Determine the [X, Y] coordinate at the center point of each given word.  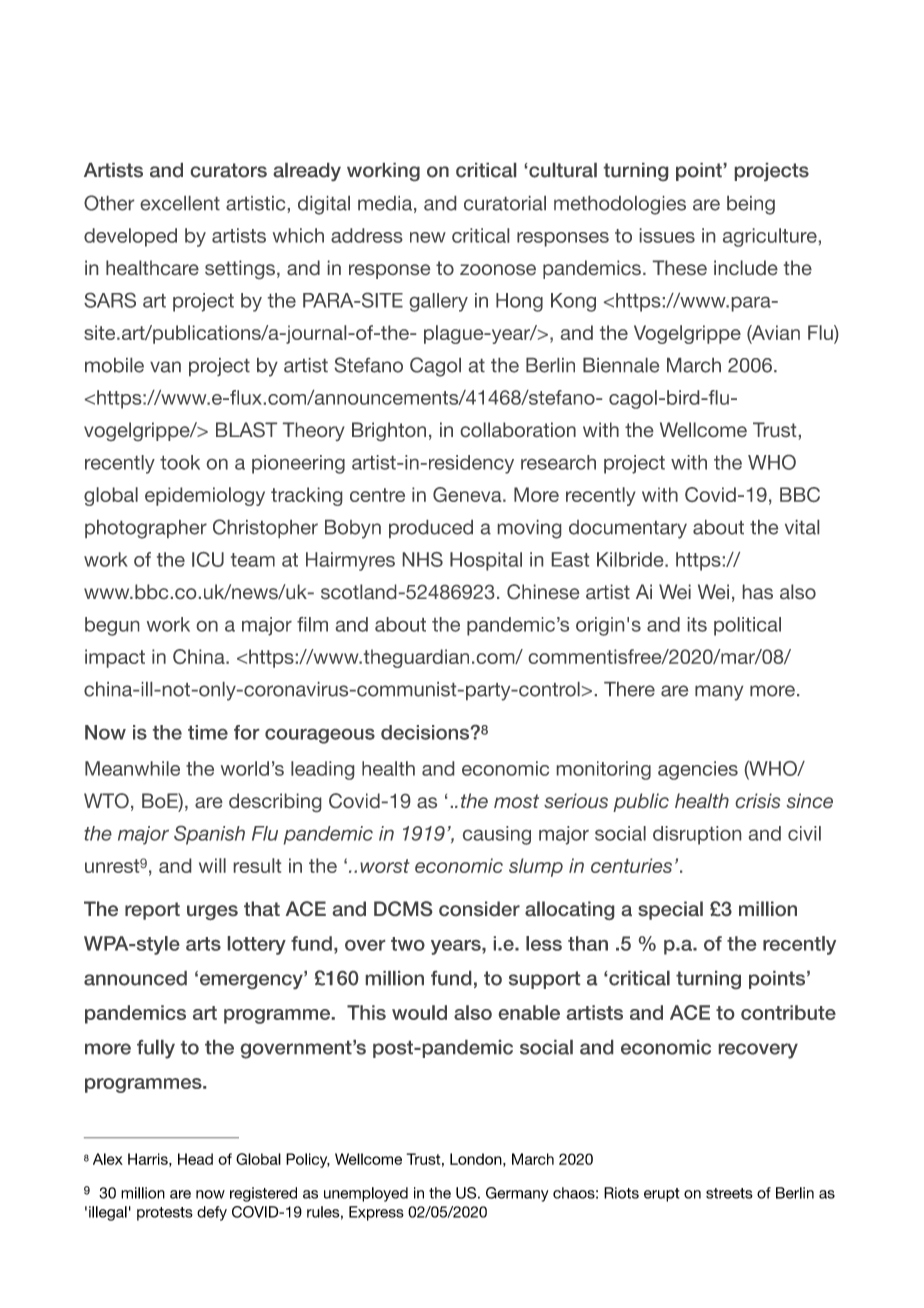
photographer [146, 529]
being [751, 205]
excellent [180, 203]
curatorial [505, 203]
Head [195, 1159]
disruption [697, 835]
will [212, 865]
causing [497, 835]
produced [431, 529]
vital [802, 527]
